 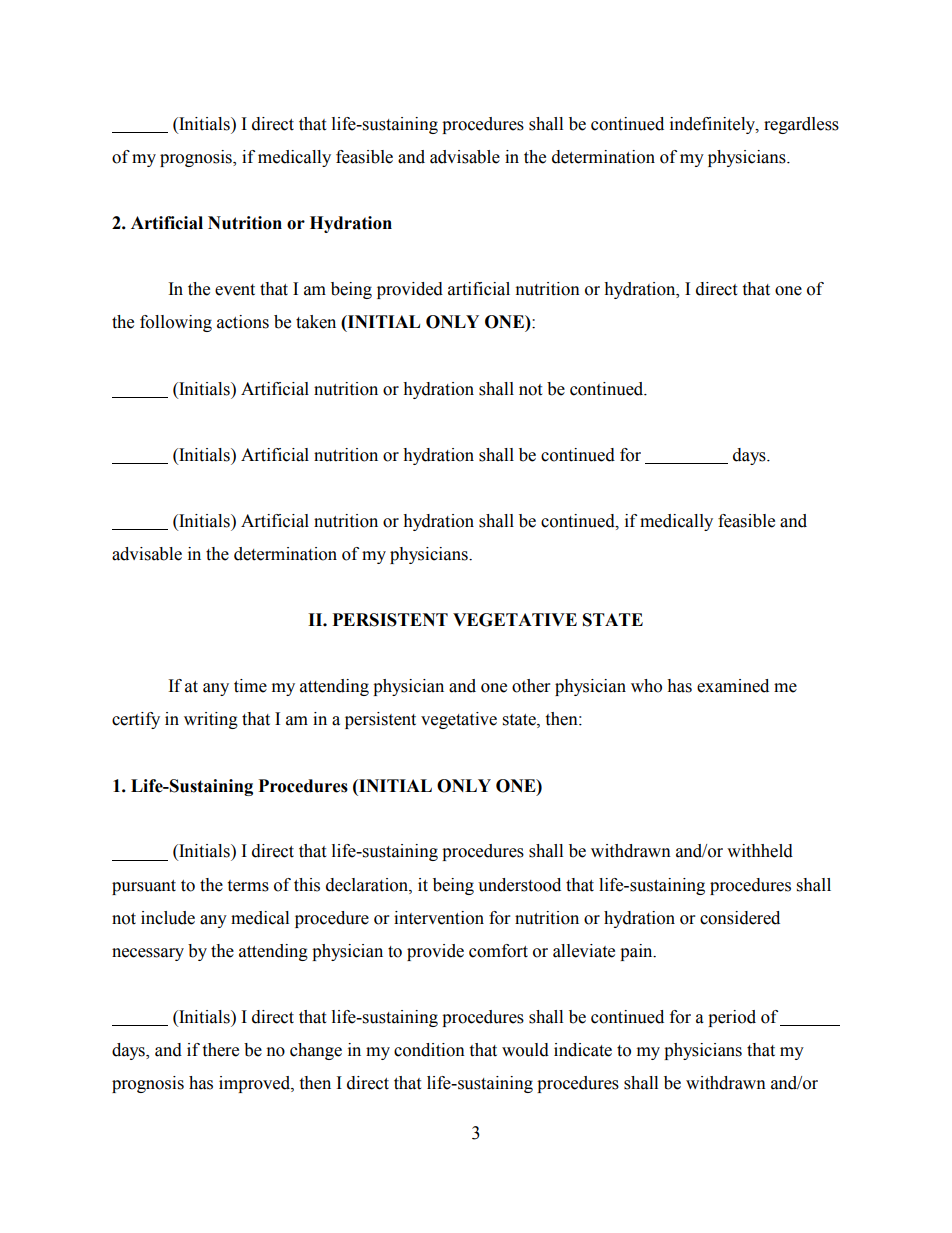 What do you see at coordinates (733, 686) in the screenshot?
I see `examined` at bounding box center [733, 686].
